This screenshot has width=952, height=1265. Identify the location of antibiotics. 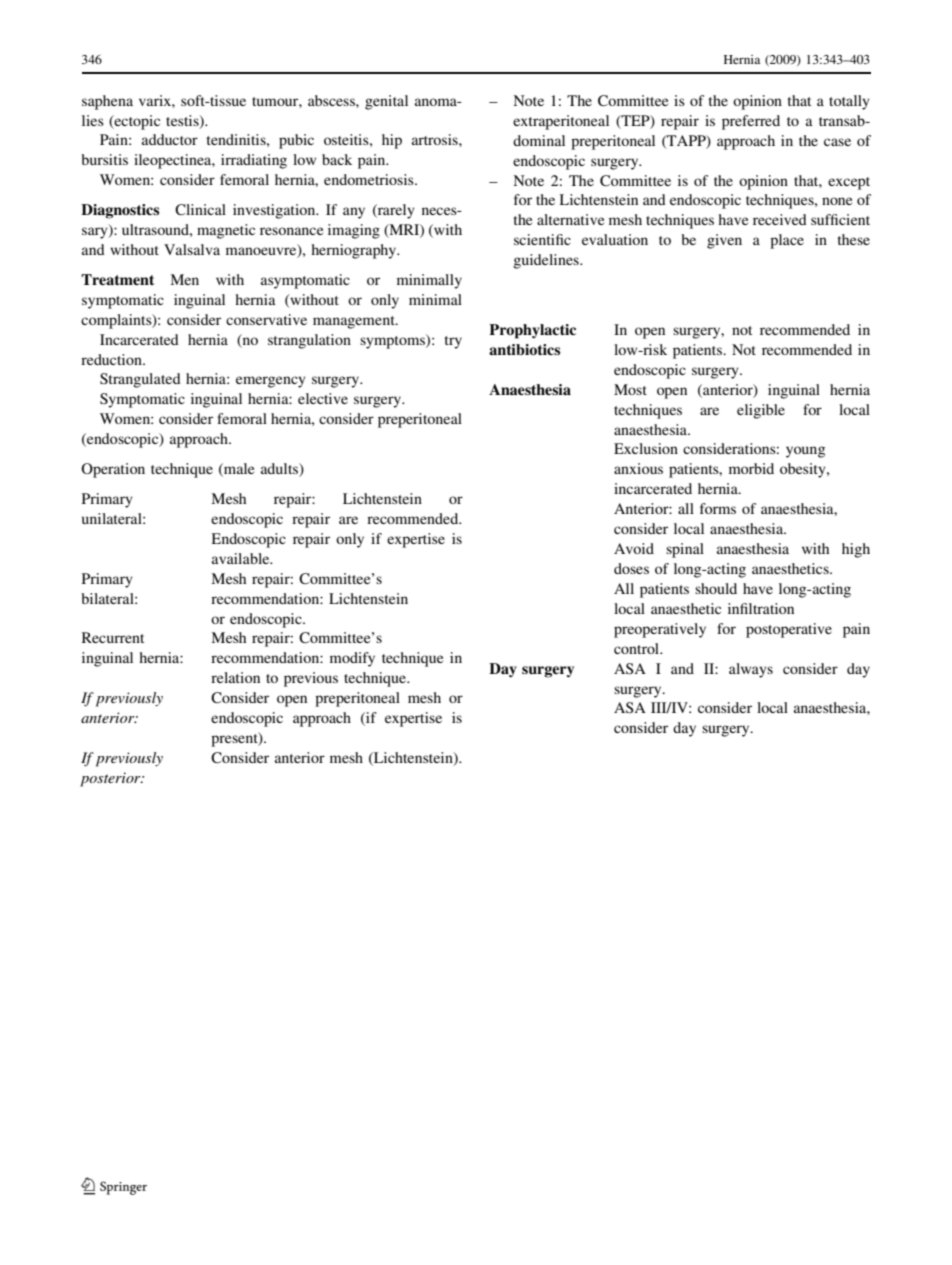
(524, 349).
